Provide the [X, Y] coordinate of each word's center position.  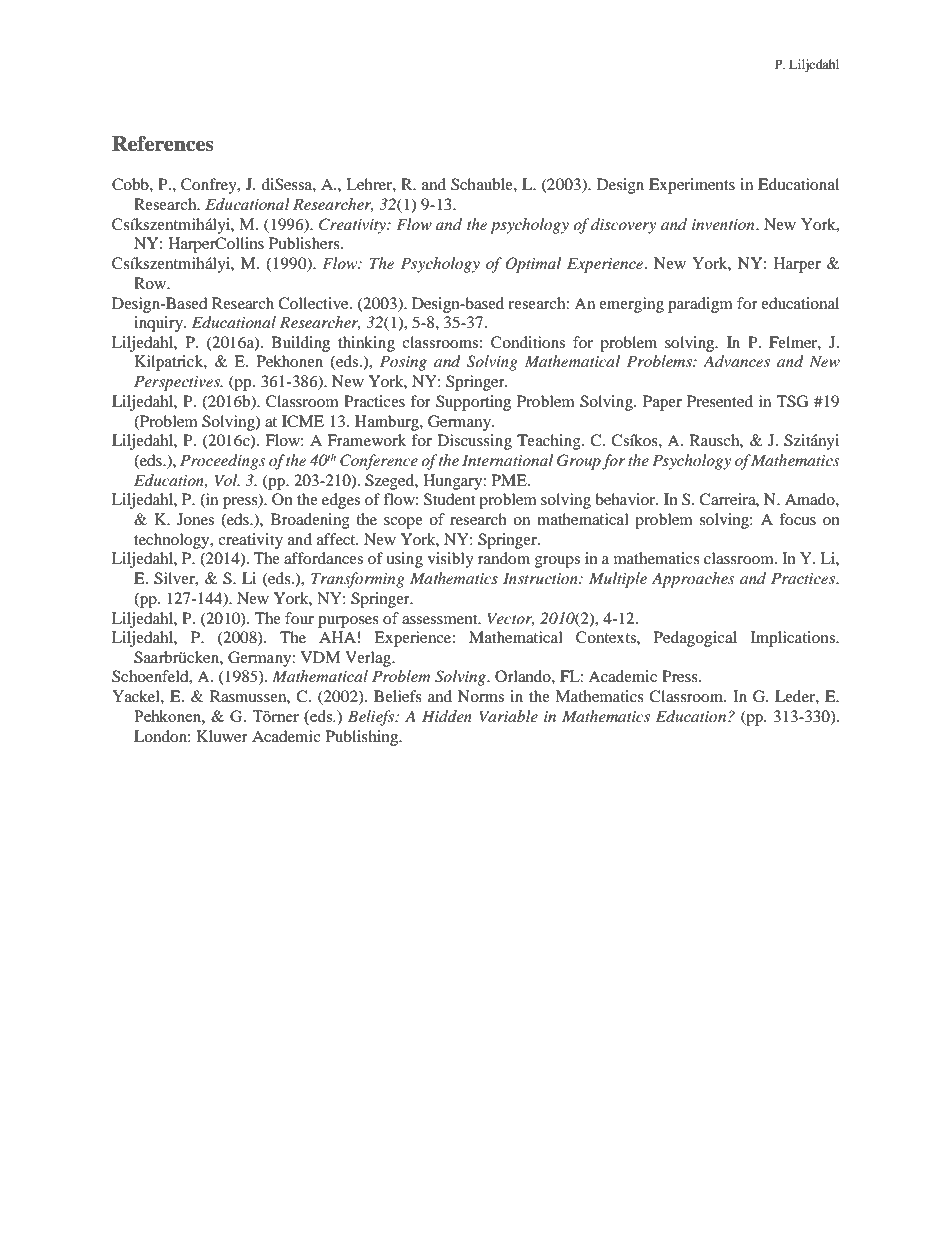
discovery [623, 226]
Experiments [692, 186]
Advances [736, 361]
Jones [195, 519]
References [163, 144]
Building [300, 344]
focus [797, 519]
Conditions [528, 342]
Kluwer [222, 736]
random [504, 558]
